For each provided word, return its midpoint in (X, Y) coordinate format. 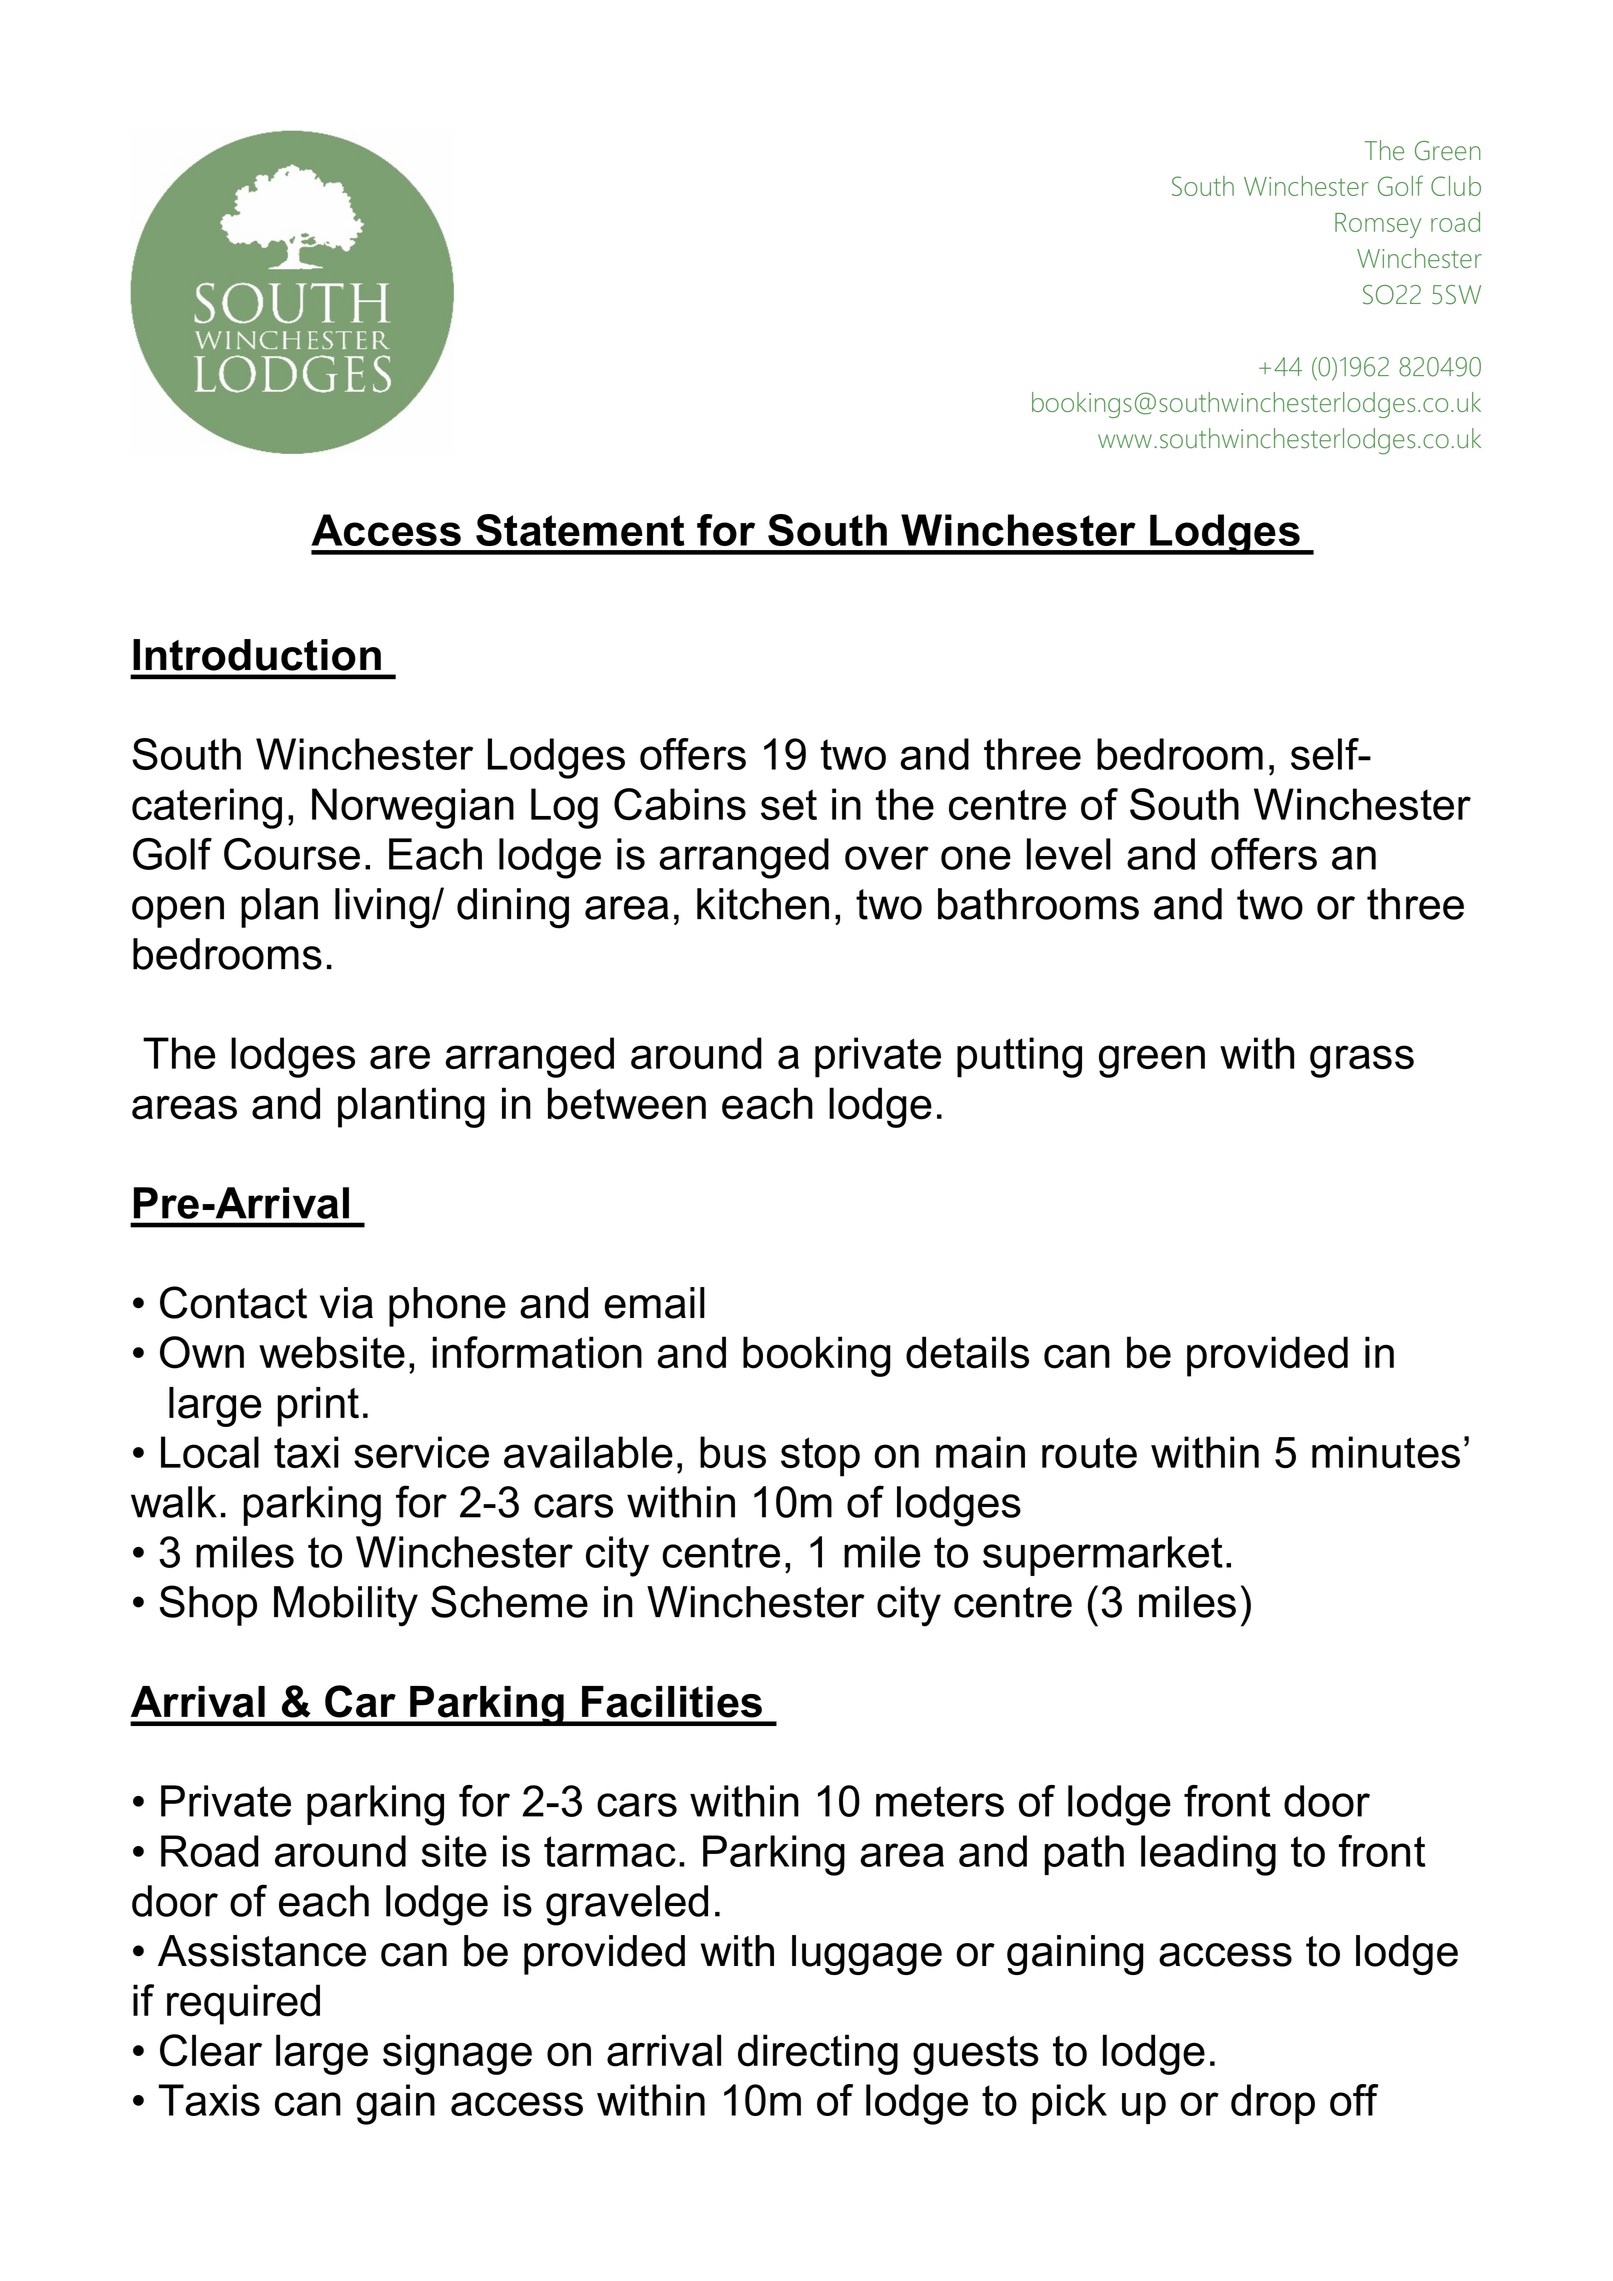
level (1069, 854)
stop (820, 1457)
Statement (580, 530)
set (789, 804)
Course (292, 854)
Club (1456, 186)
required (243, 2004)
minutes (1386, 1452)
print (318, 1407)
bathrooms (1038, 904)
